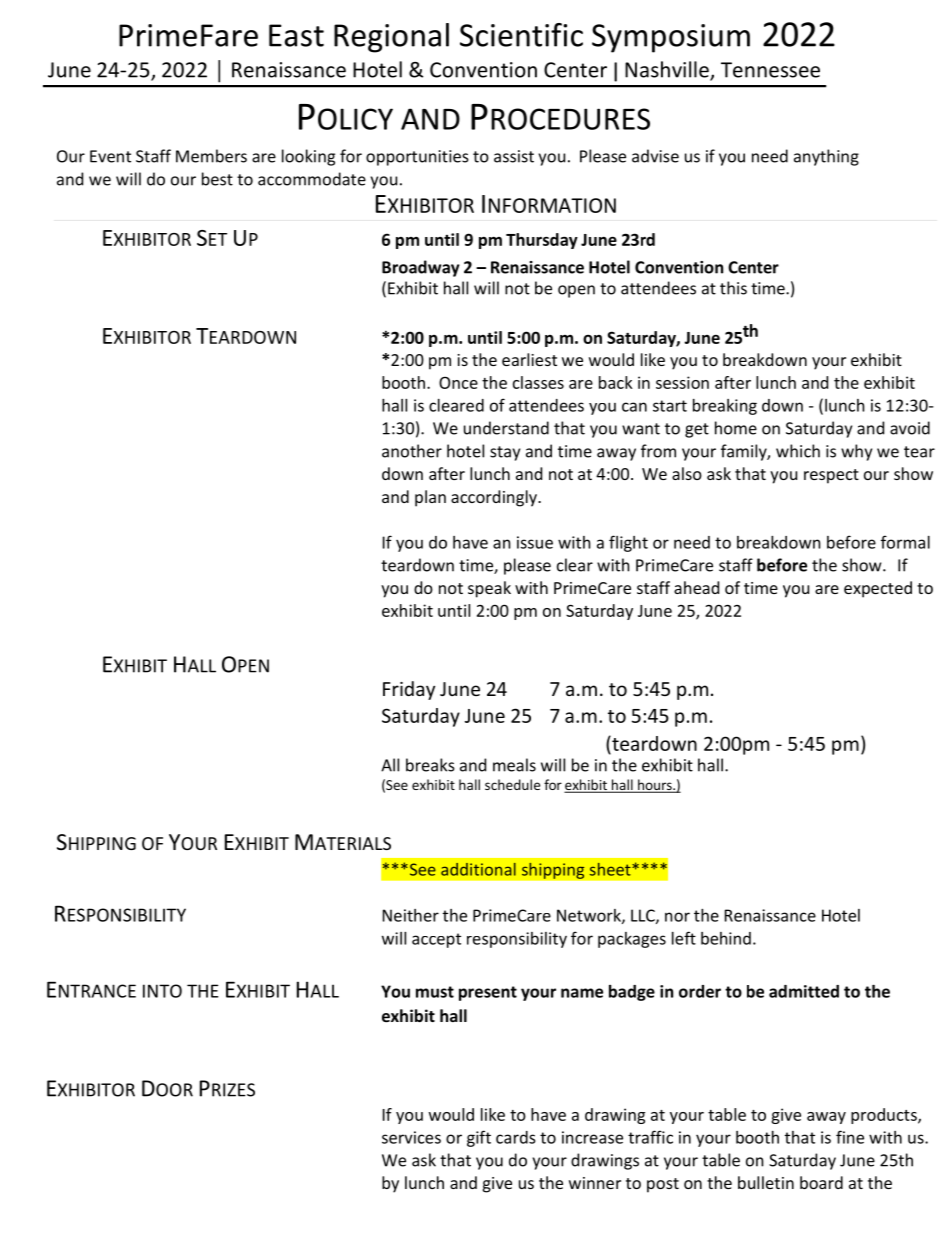  Describe the element at coordinates (296, 35) in the document. I see `East` at that location.
